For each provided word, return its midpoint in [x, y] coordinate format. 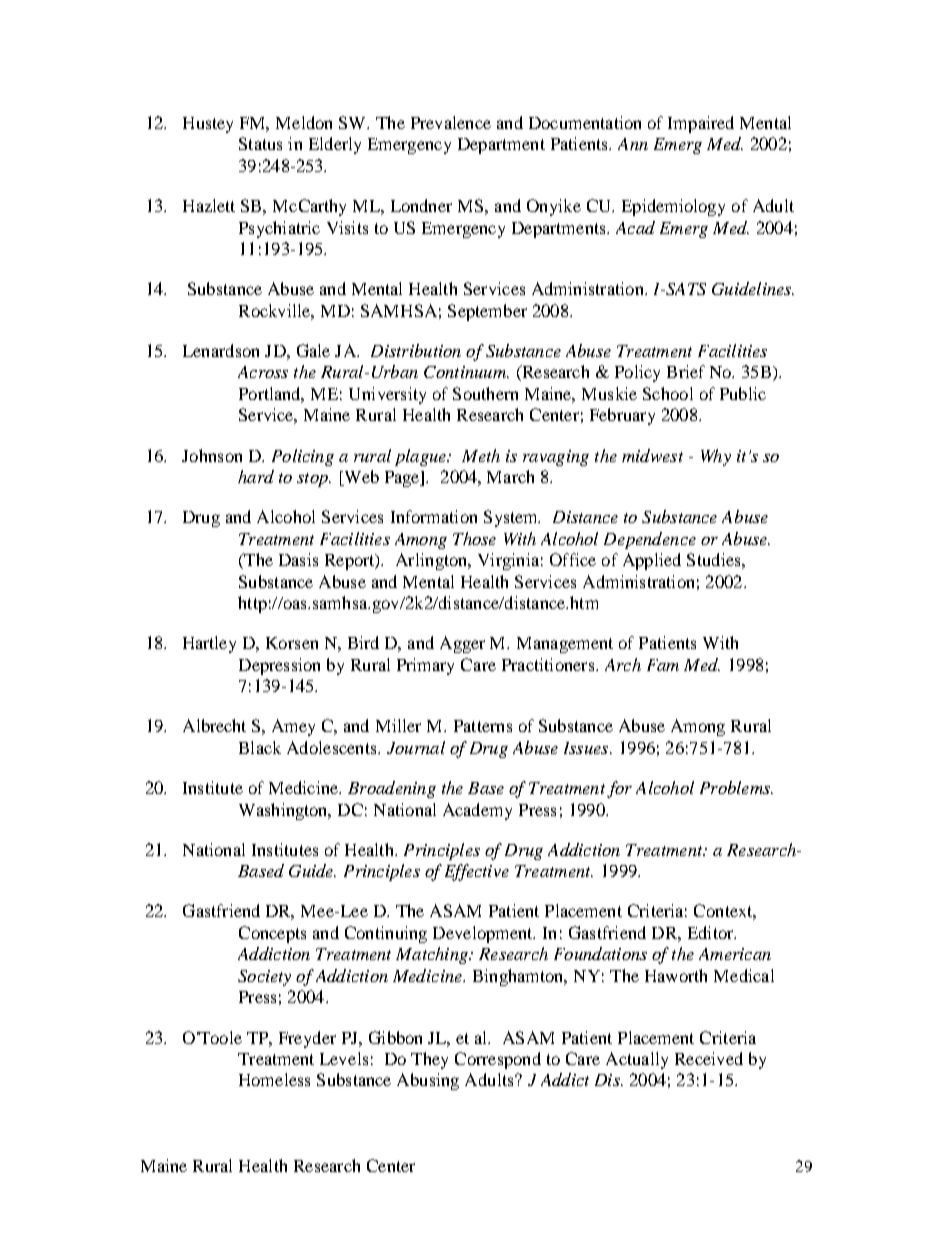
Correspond [498, 1060]
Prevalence [451, 122]
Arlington [433, 561]
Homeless [274, 1079]
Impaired [701, 124]
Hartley [209, 644]
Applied [652, 561]
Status [260, 143]
